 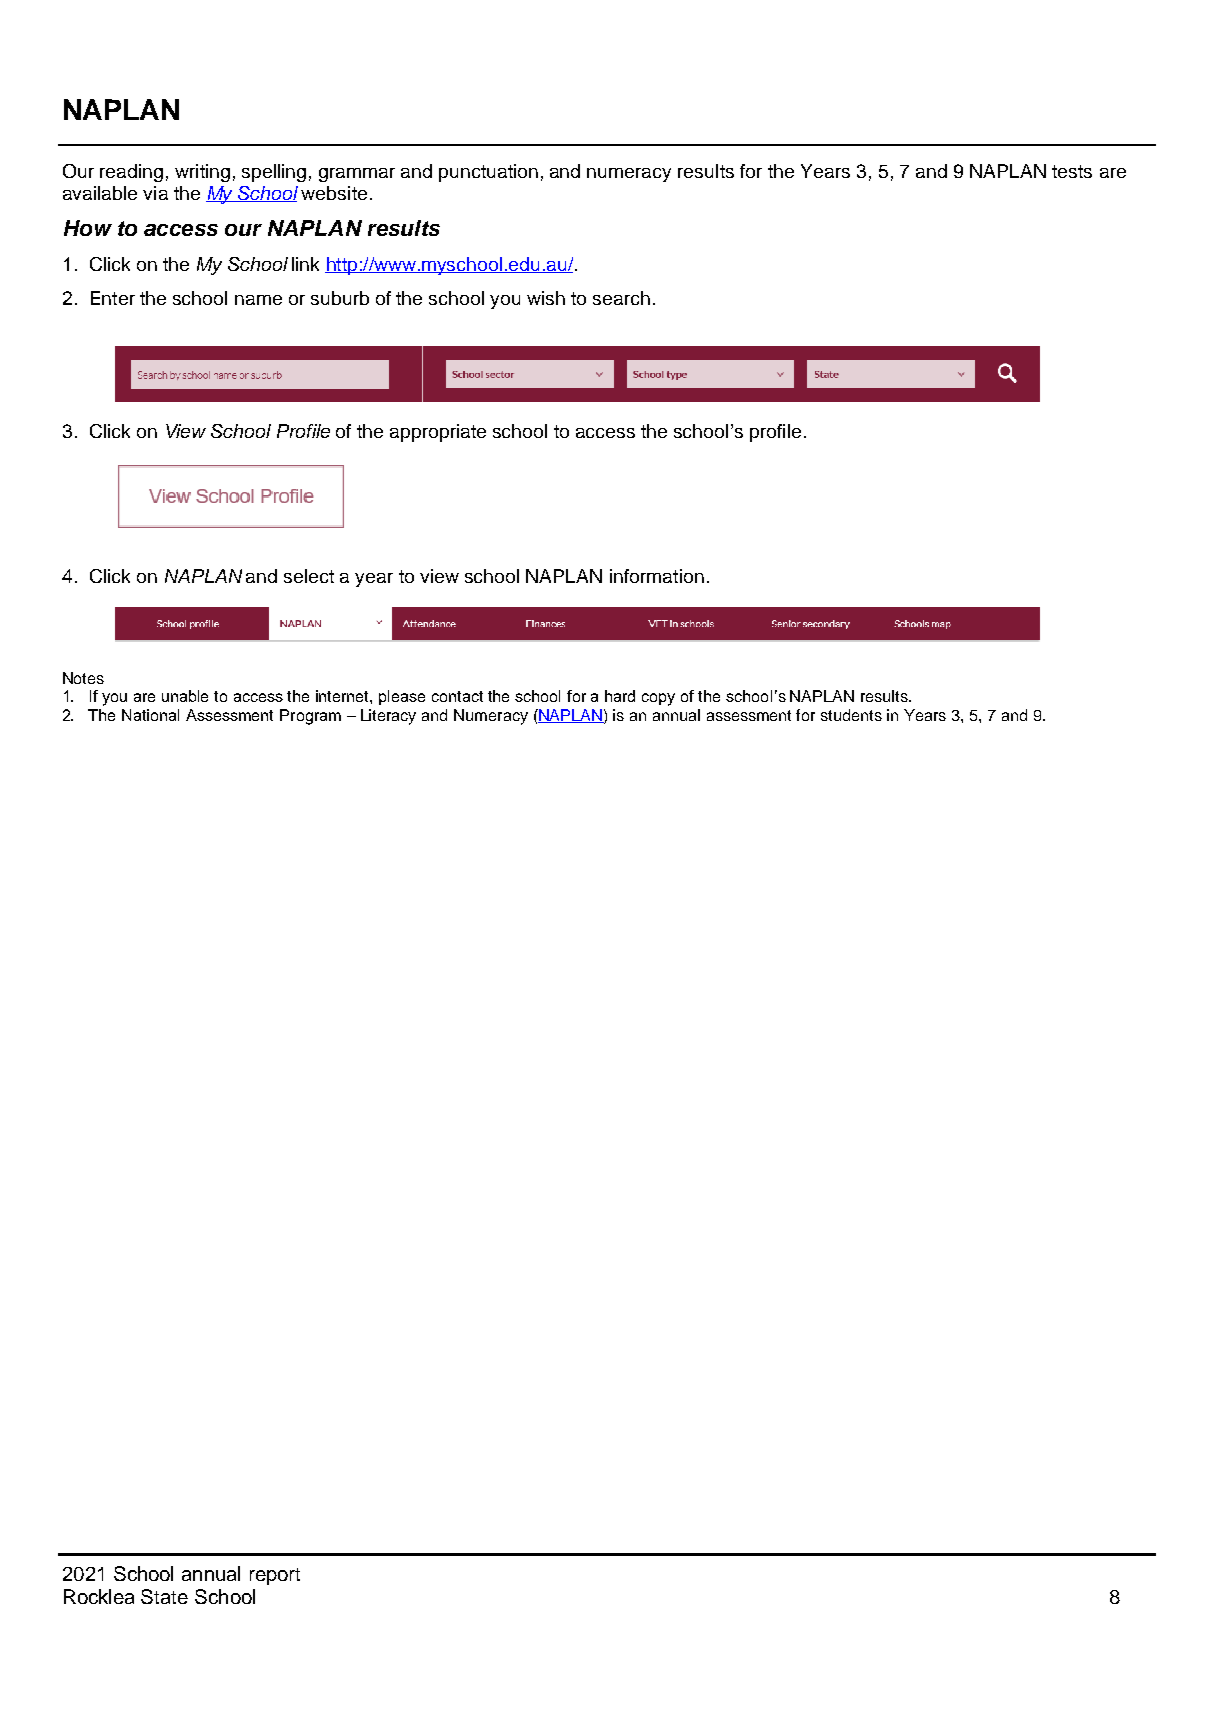 What do you see at coordinates (851, 715) in the document?
I see `students` at bounding box center [851, 715].
